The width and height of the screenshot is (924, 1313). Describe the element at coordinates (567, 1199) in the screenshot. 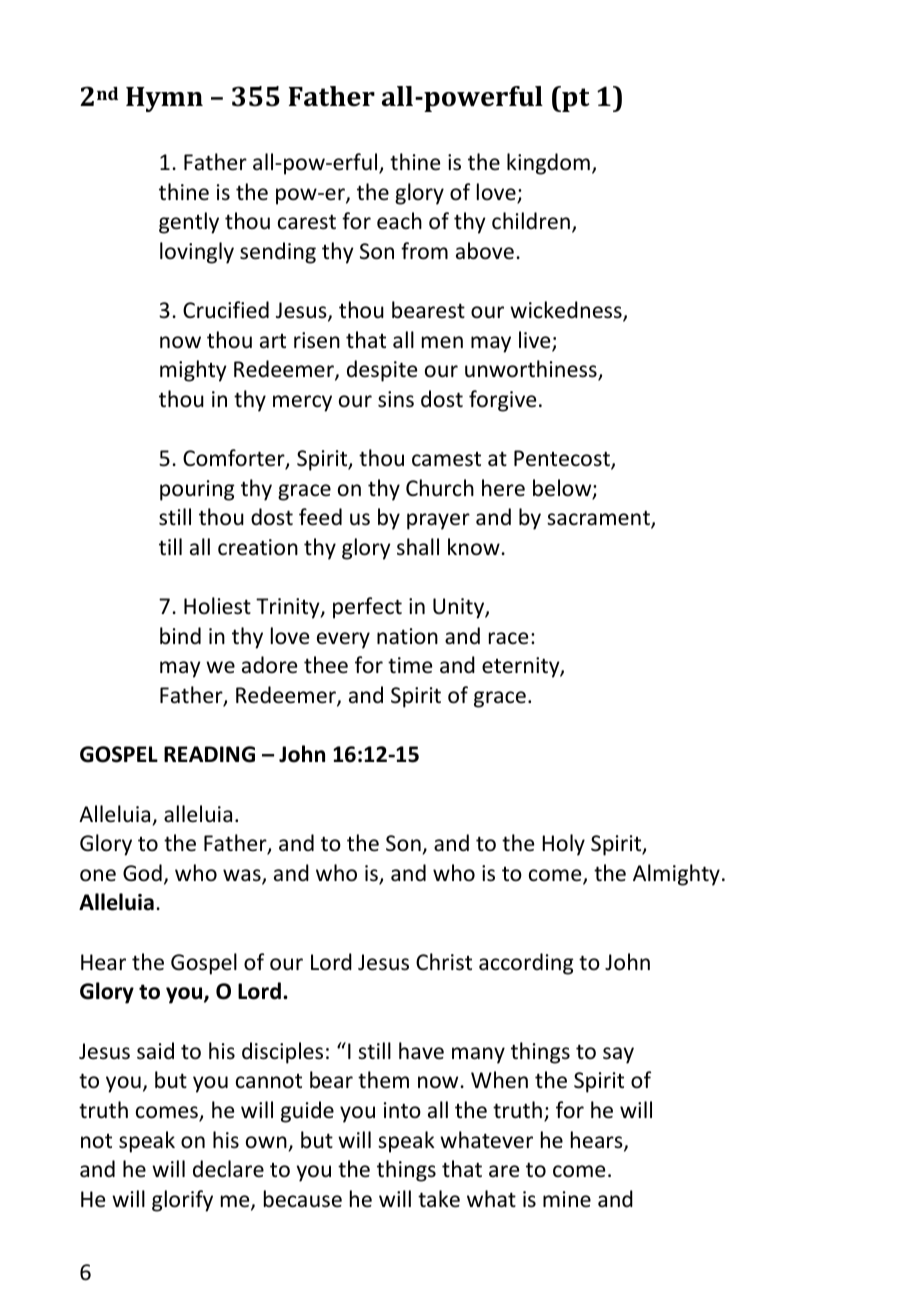

I see `mine` at that location.
